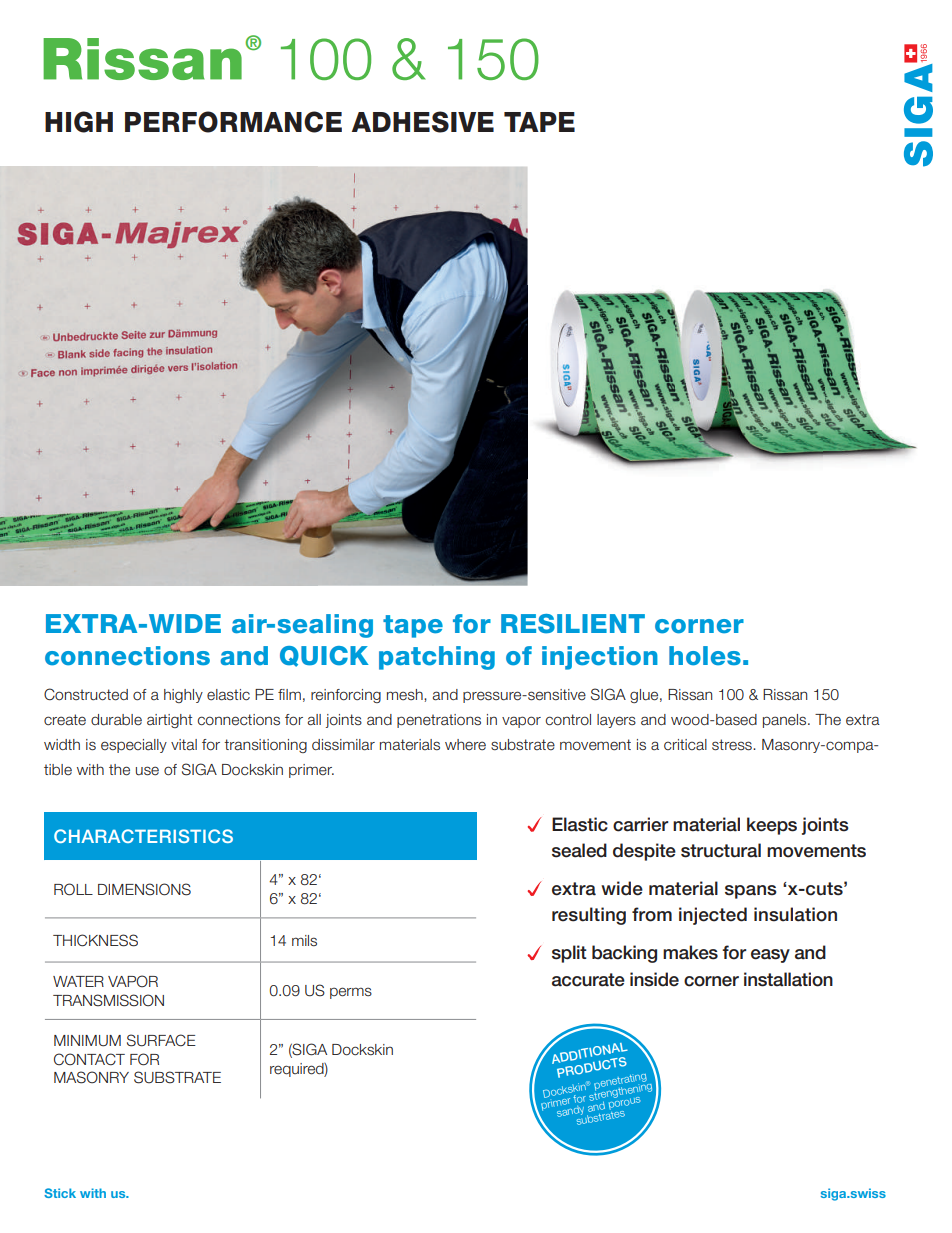 This page has height=1233, width=952. What do you see at coordinates (465, 745) in the page?
I see `where` at bounding box center [465, 745].
